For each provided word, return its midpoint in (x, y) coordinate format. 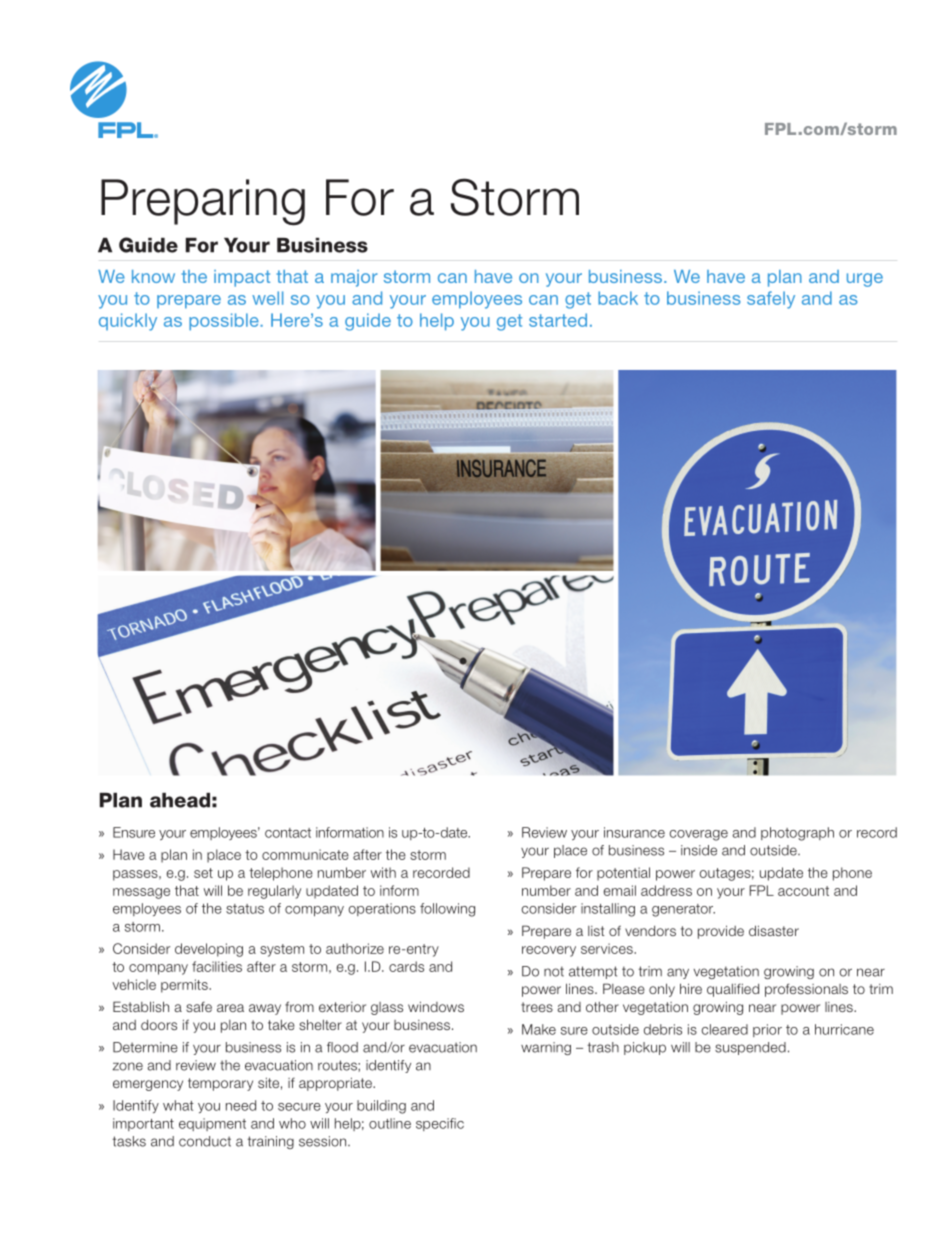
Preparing (203, 202)
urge (865, 280)
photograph (797, 834)
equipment (212, 1124)
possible (225, 322)
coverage (699, 835)
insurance (634, 832)
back (618, 298)
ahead (180, 800)
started (558, 320)
